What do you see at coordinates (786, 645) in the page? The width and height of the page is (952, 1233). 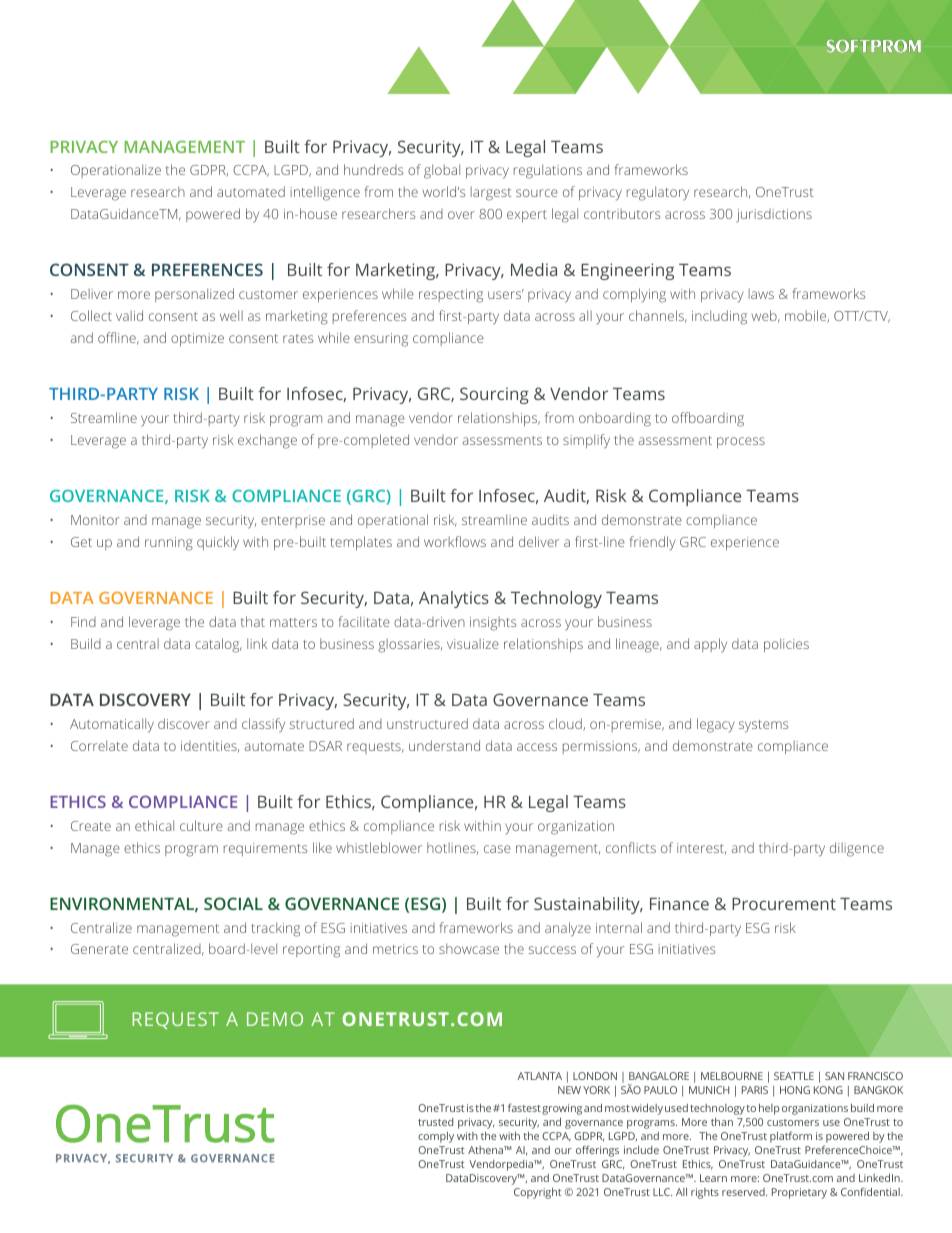 I see `policies` at bounding box center [786, 645].
